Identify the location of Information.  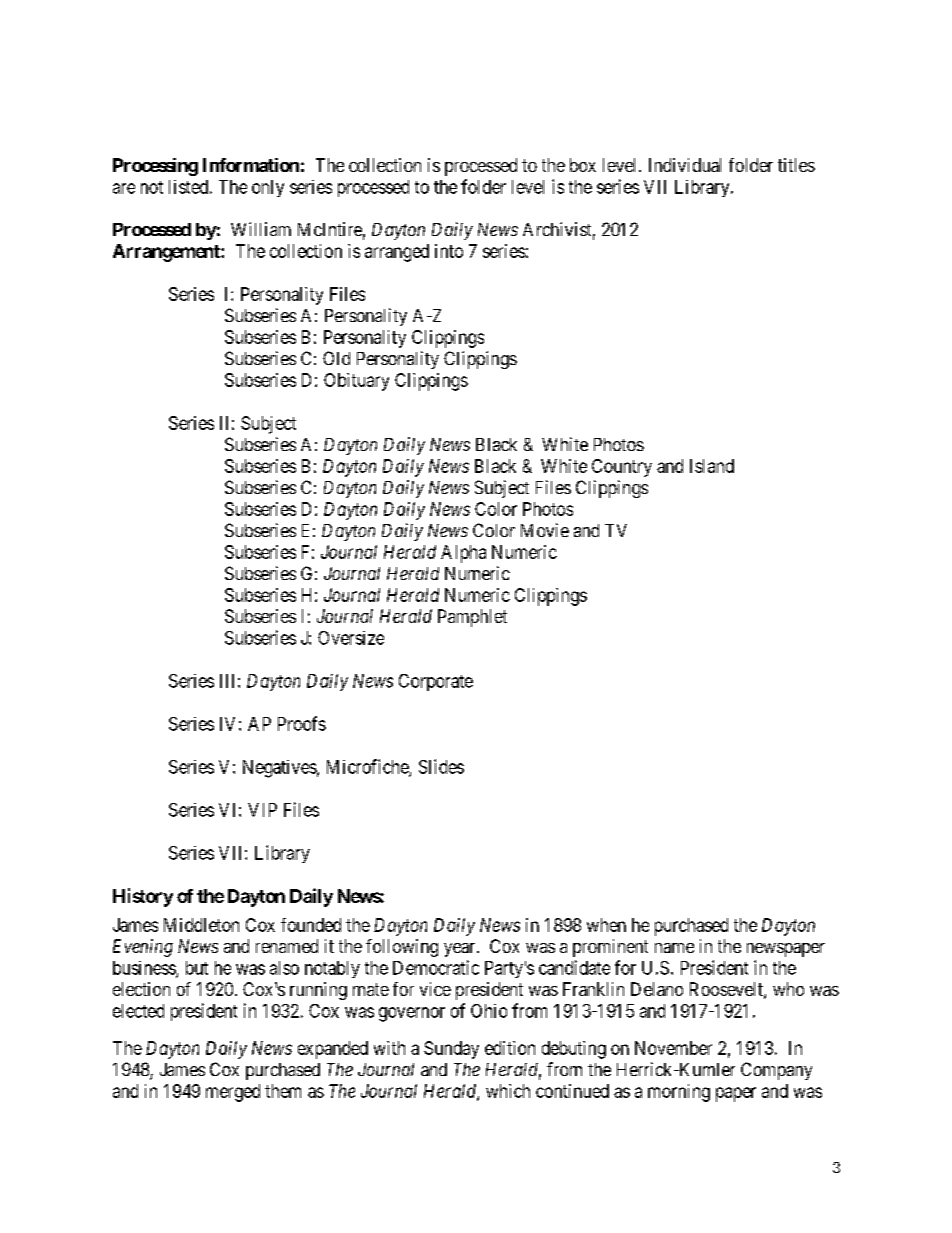
(251, 165).
